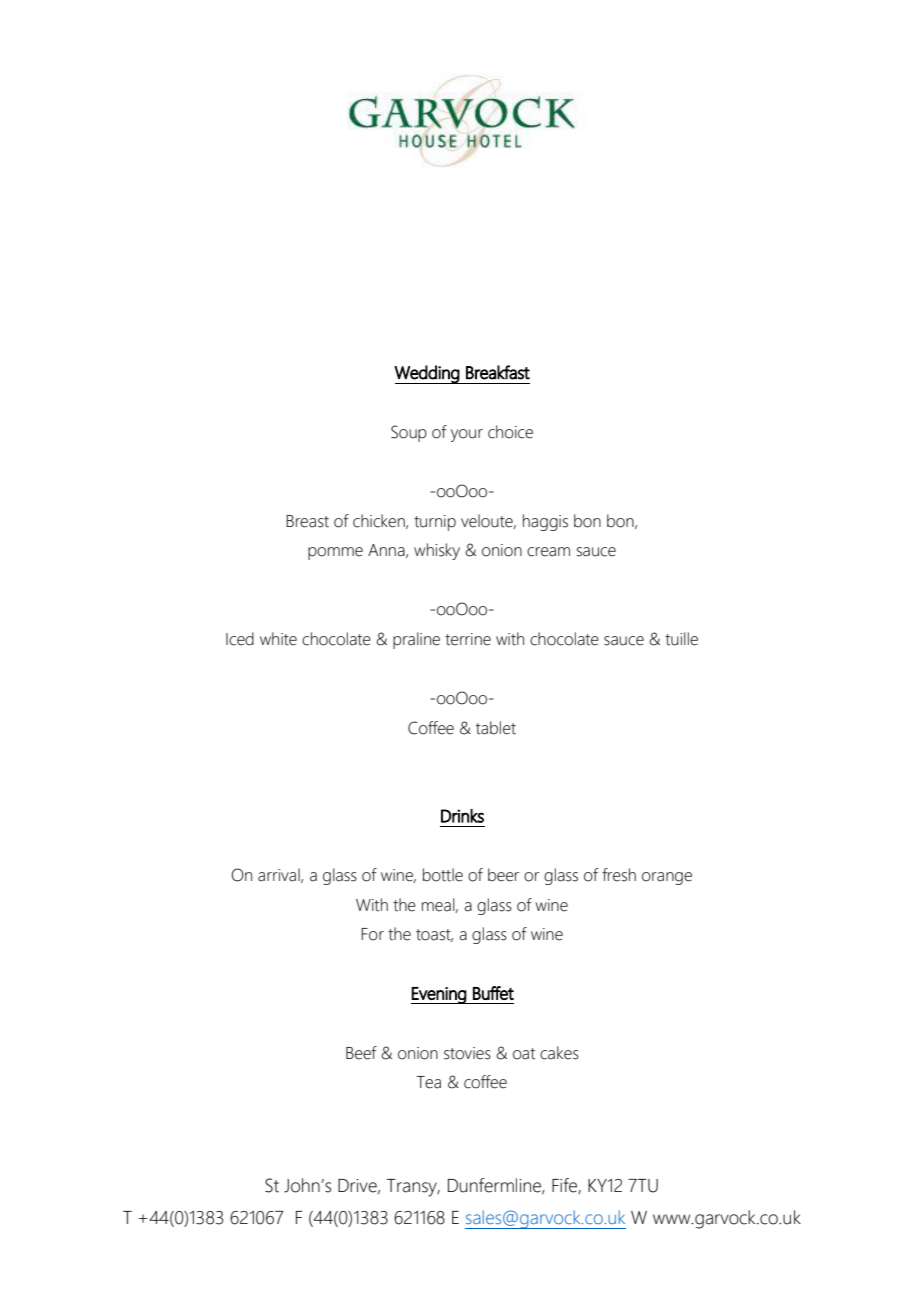 This screenshot has width=924, height=1308. What do you see at coordinates (524, 1054) in the screenshot?
I see `oat` at bounding box center [524, 1054].
